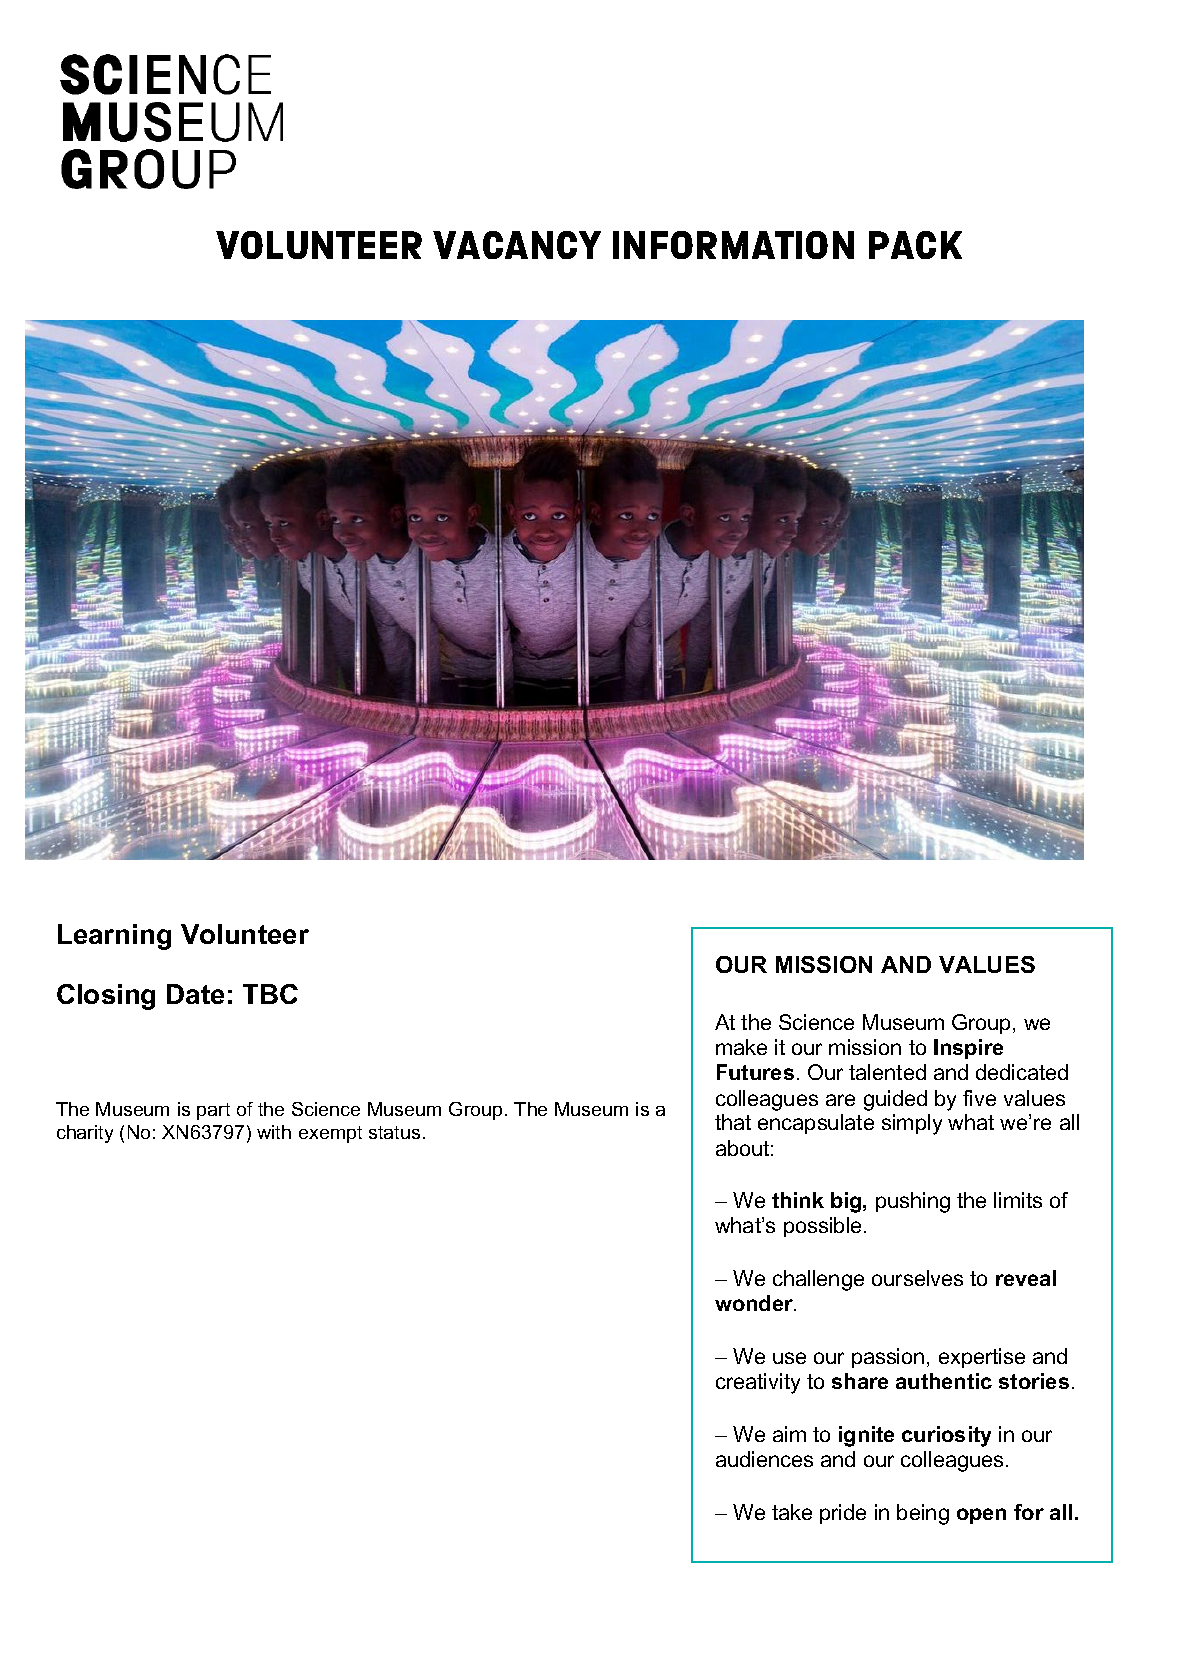 Image resolution: width=1179 pixels, height=1667 pixels. I want to click on Learning, so click(114, 937).
